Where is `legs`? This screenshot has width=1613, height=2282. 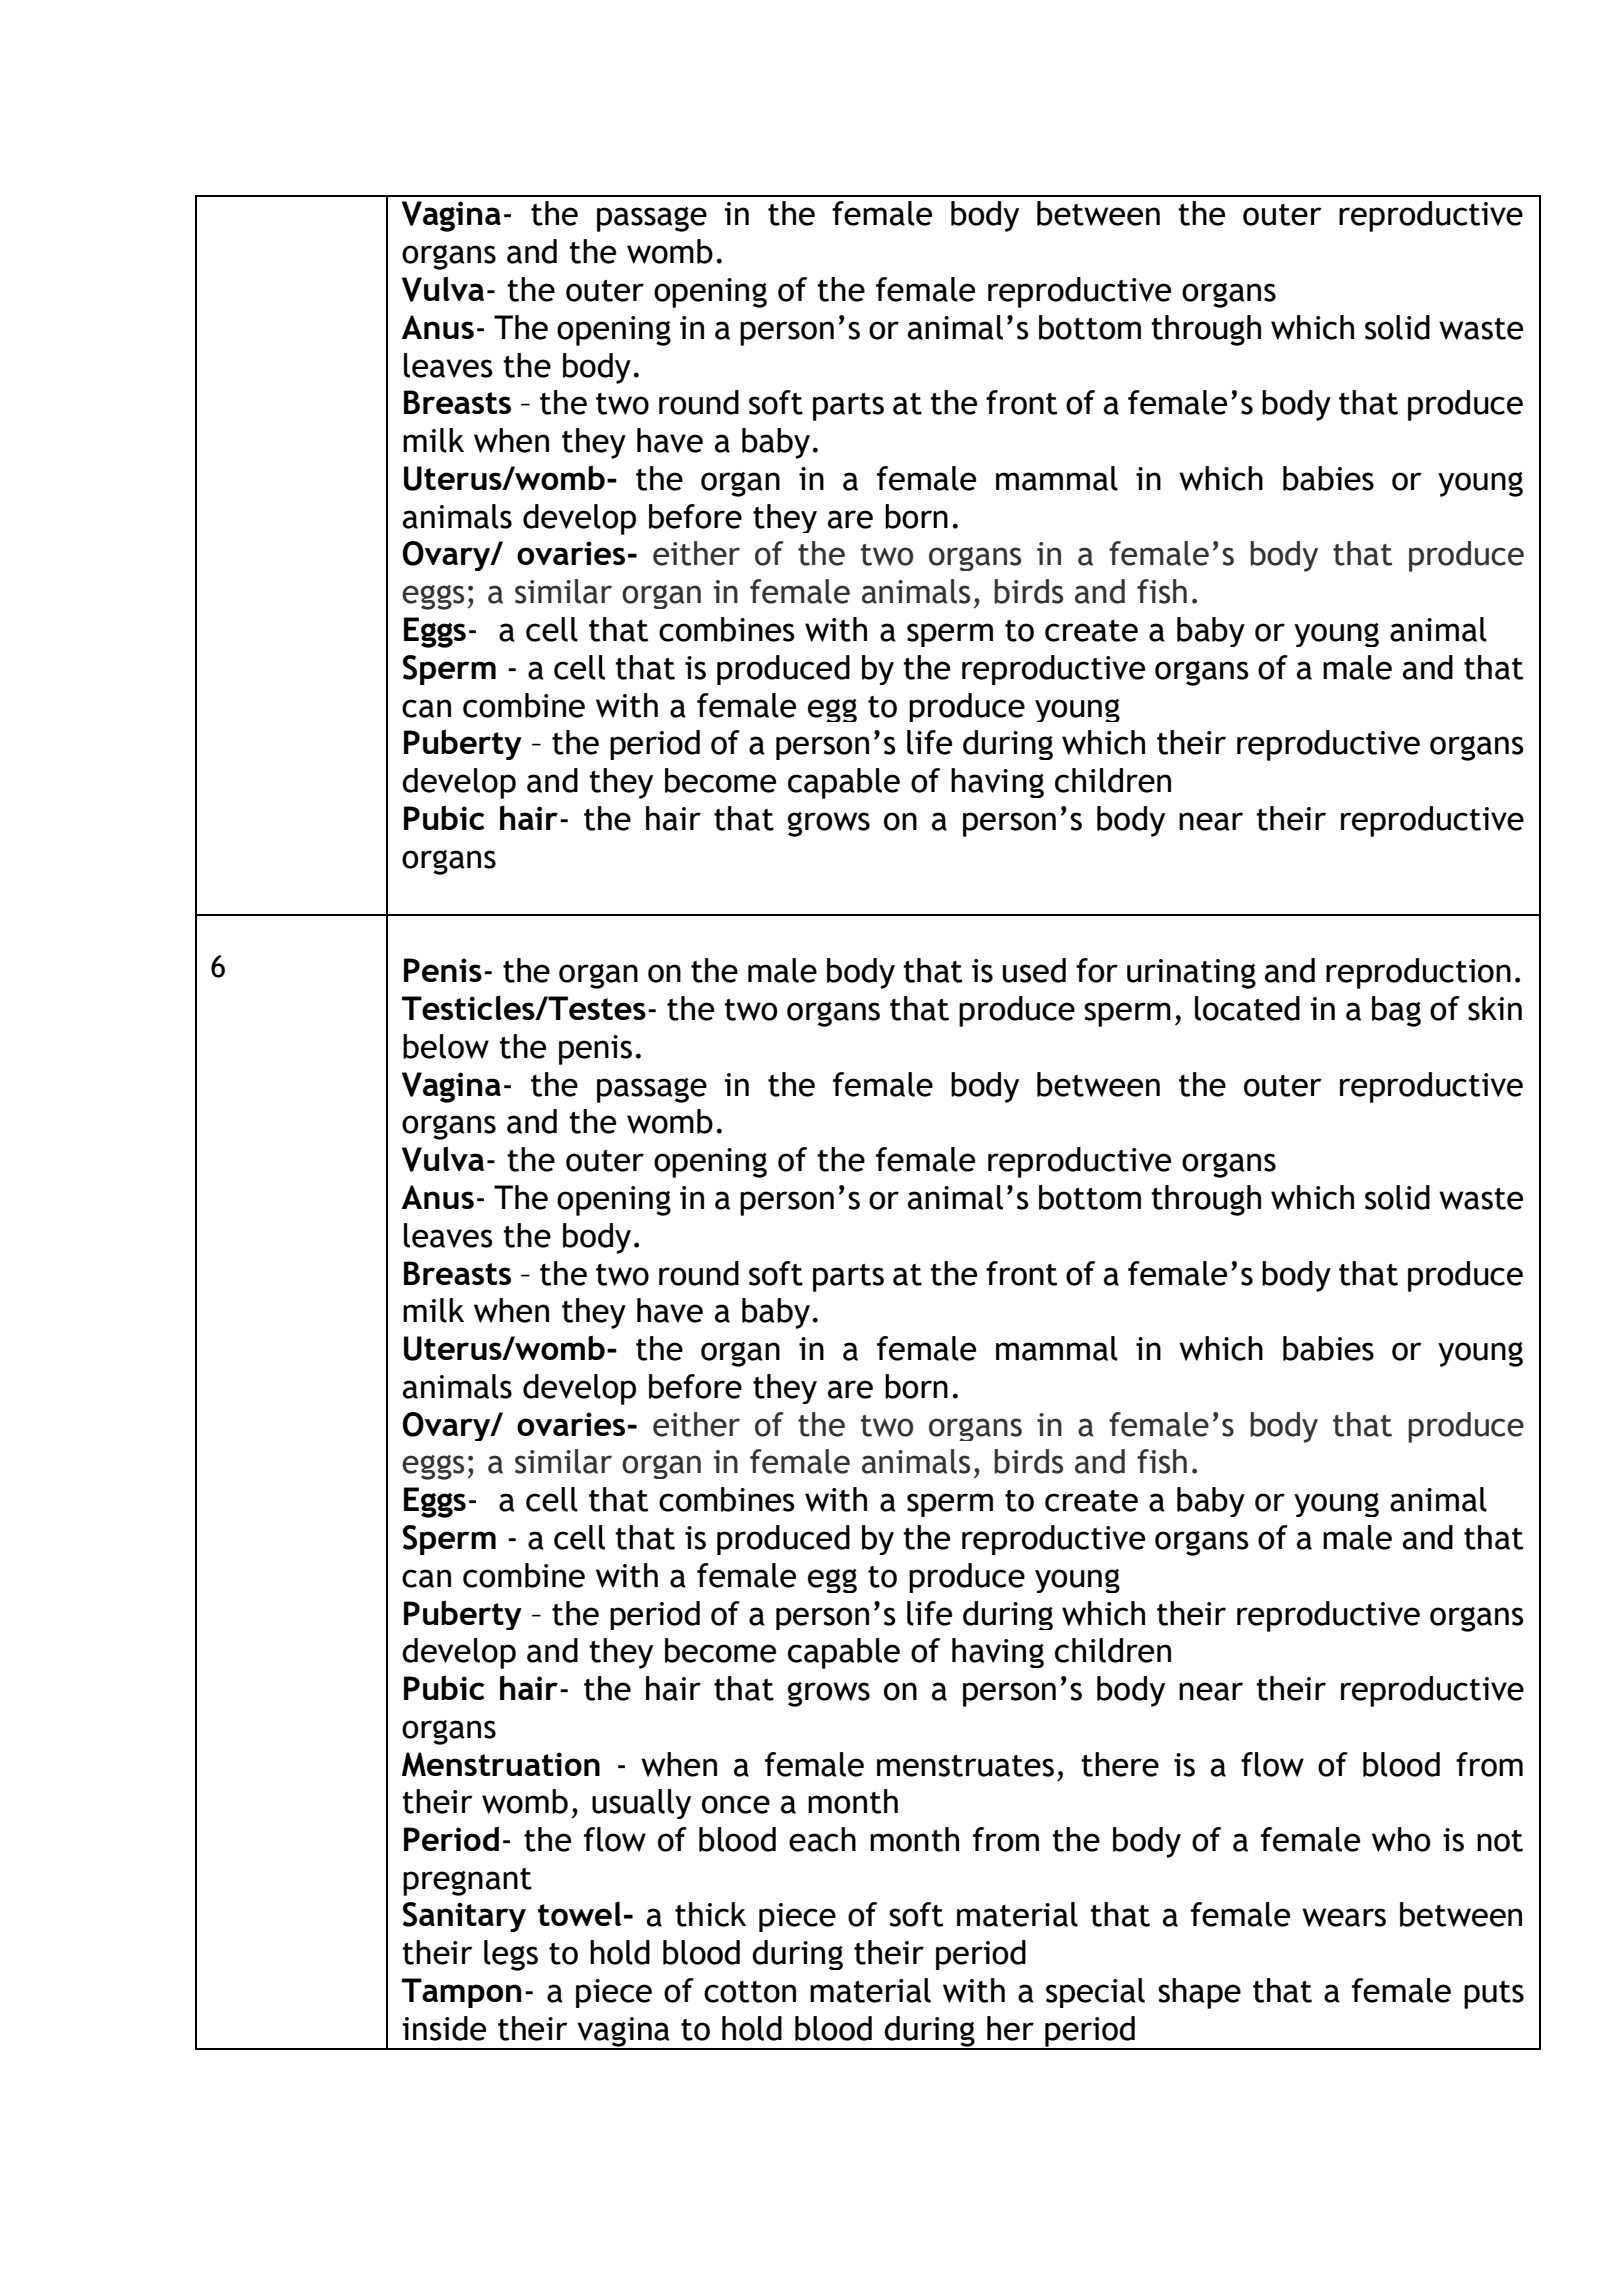
legs is located at coordinates (511, 1955).
